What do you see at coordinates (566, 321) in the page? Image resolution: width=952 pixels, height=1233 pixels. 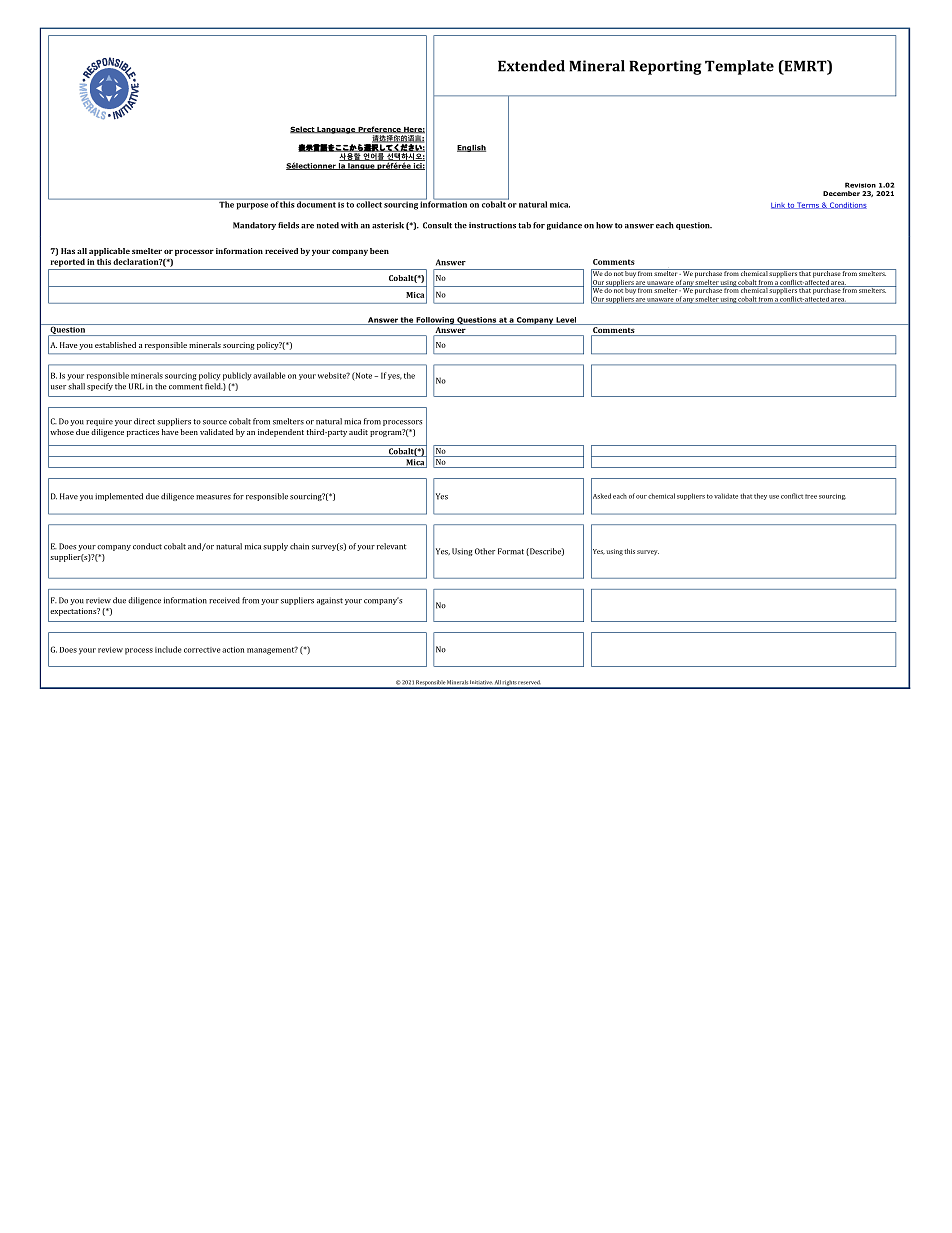 I see `Level` at bounding box center [566, 321].
